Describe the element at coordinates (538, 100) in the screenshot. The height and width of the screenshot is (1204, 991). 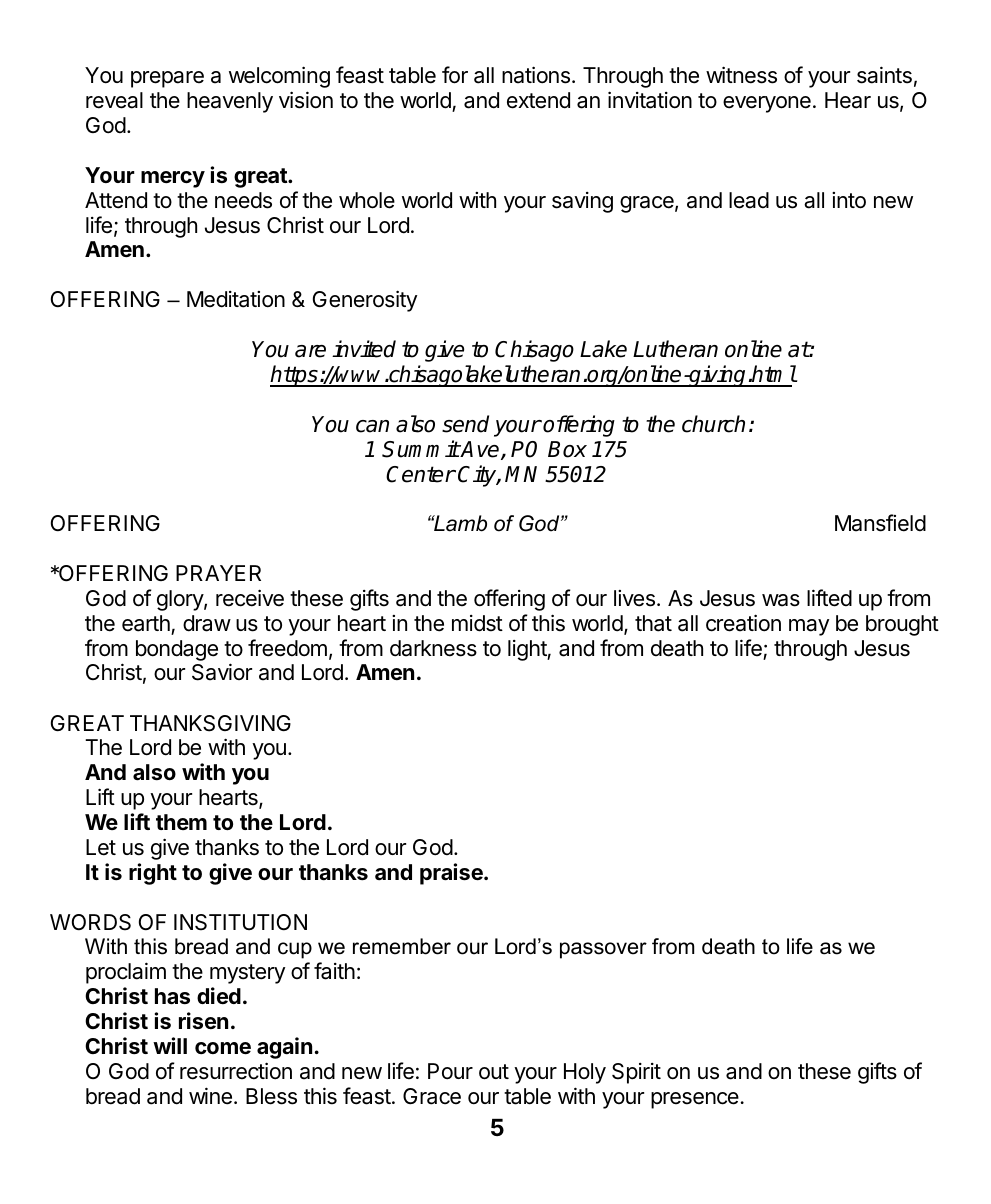
I see `extend` at that location.
